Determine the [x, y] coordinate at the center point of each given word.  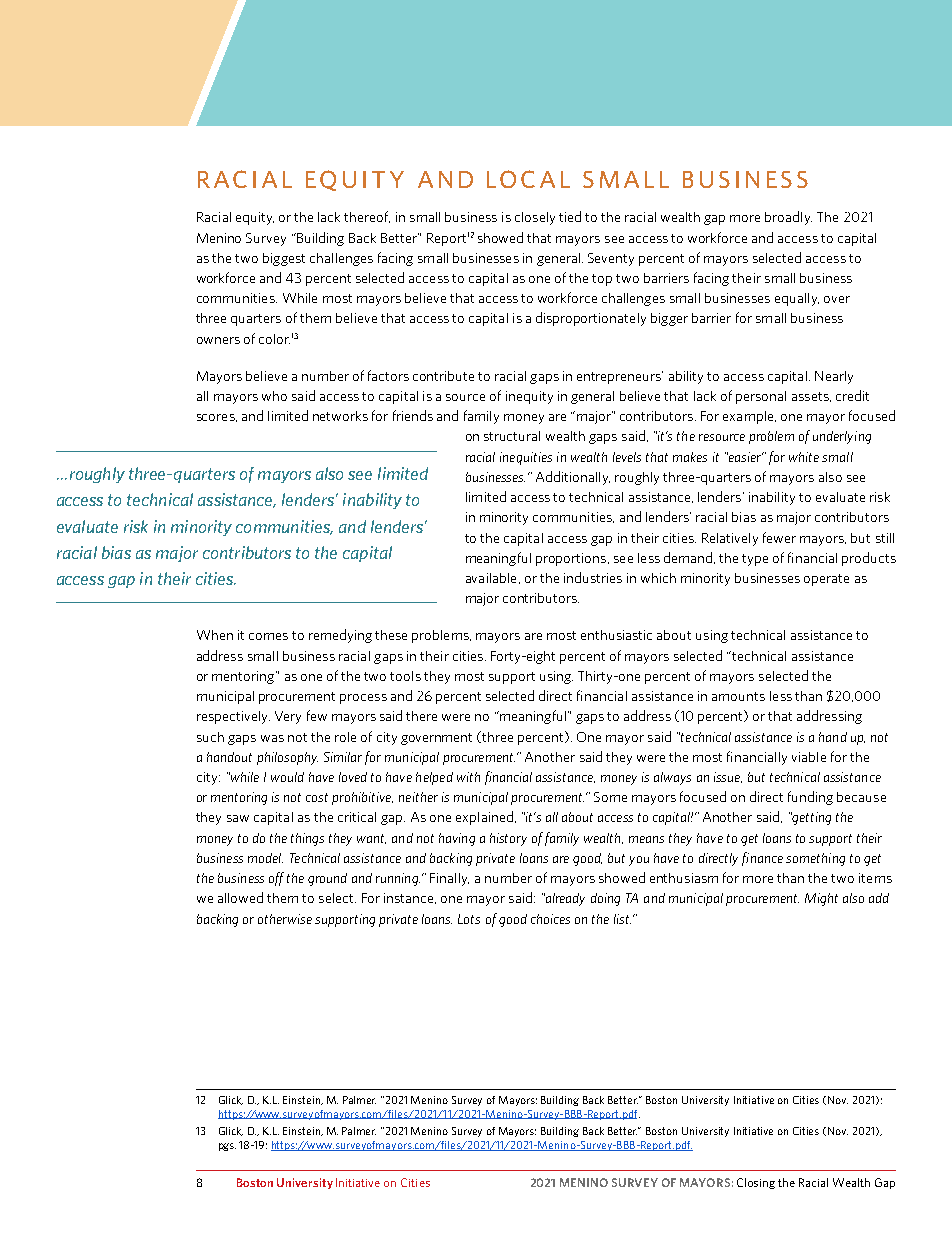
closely [535, 218]
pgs [227, 1147]
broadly [788, 218]
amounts [738, 696]
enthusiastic [616, 635]
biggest [284, 259]
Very [288, 717]
